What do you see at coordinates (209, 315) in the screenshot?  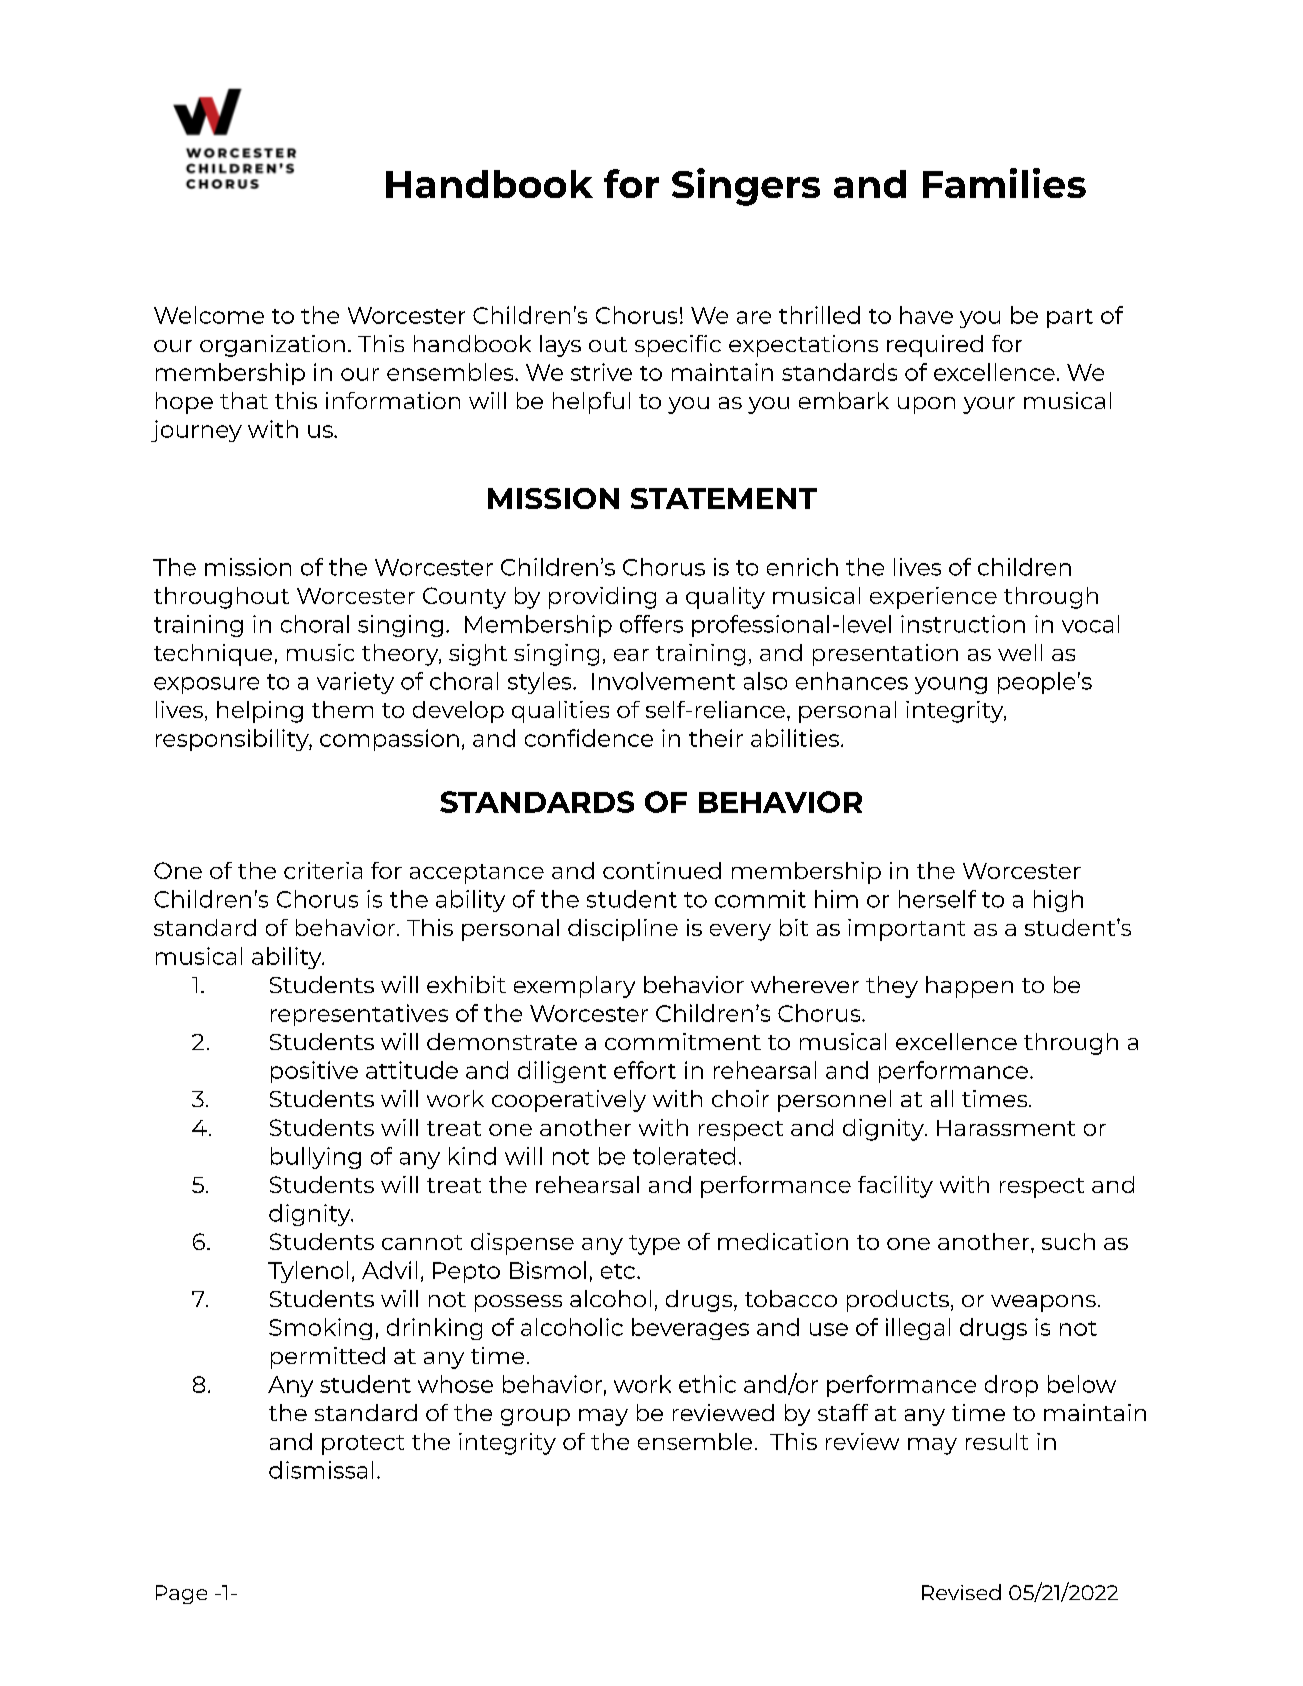 I see `Welcome` at bounding box center [209, 315].
